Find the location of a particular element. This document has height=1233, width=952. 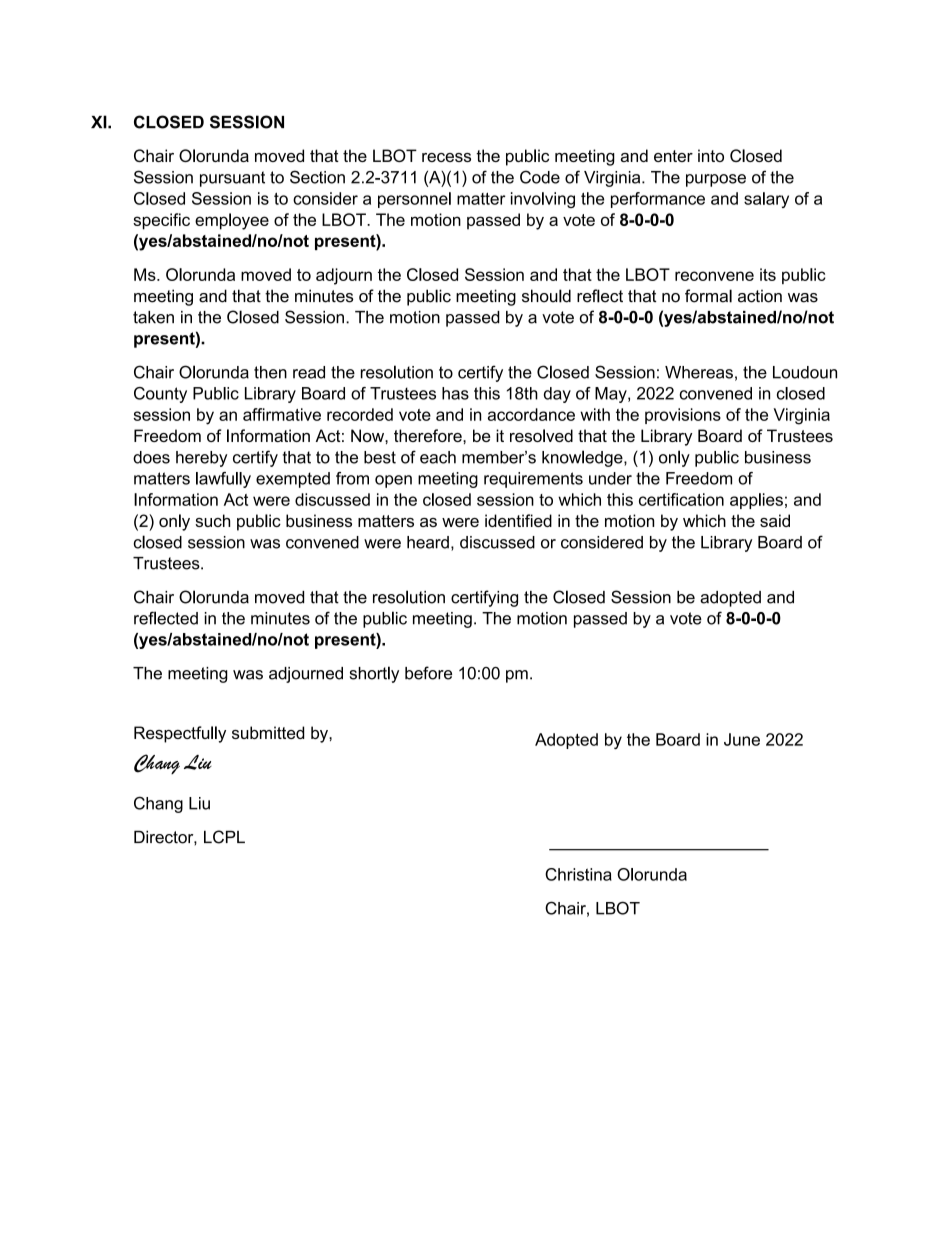

certification is located at coordinates (681, 499).
